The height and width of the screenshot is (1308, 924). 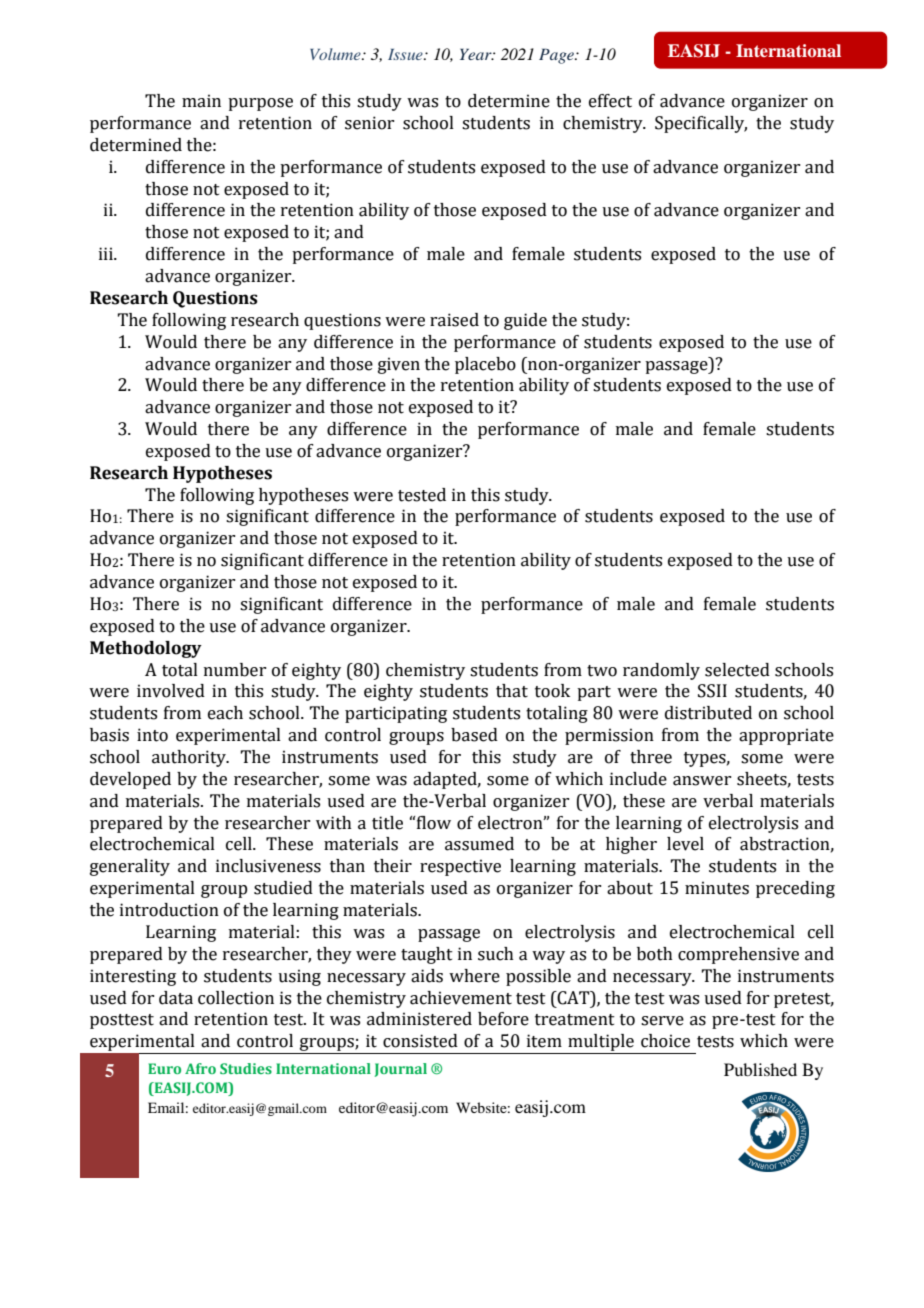 What do you see at coordinates (512, 691) in the screenshot?
I see `that` at bounding box center [512, 691].
